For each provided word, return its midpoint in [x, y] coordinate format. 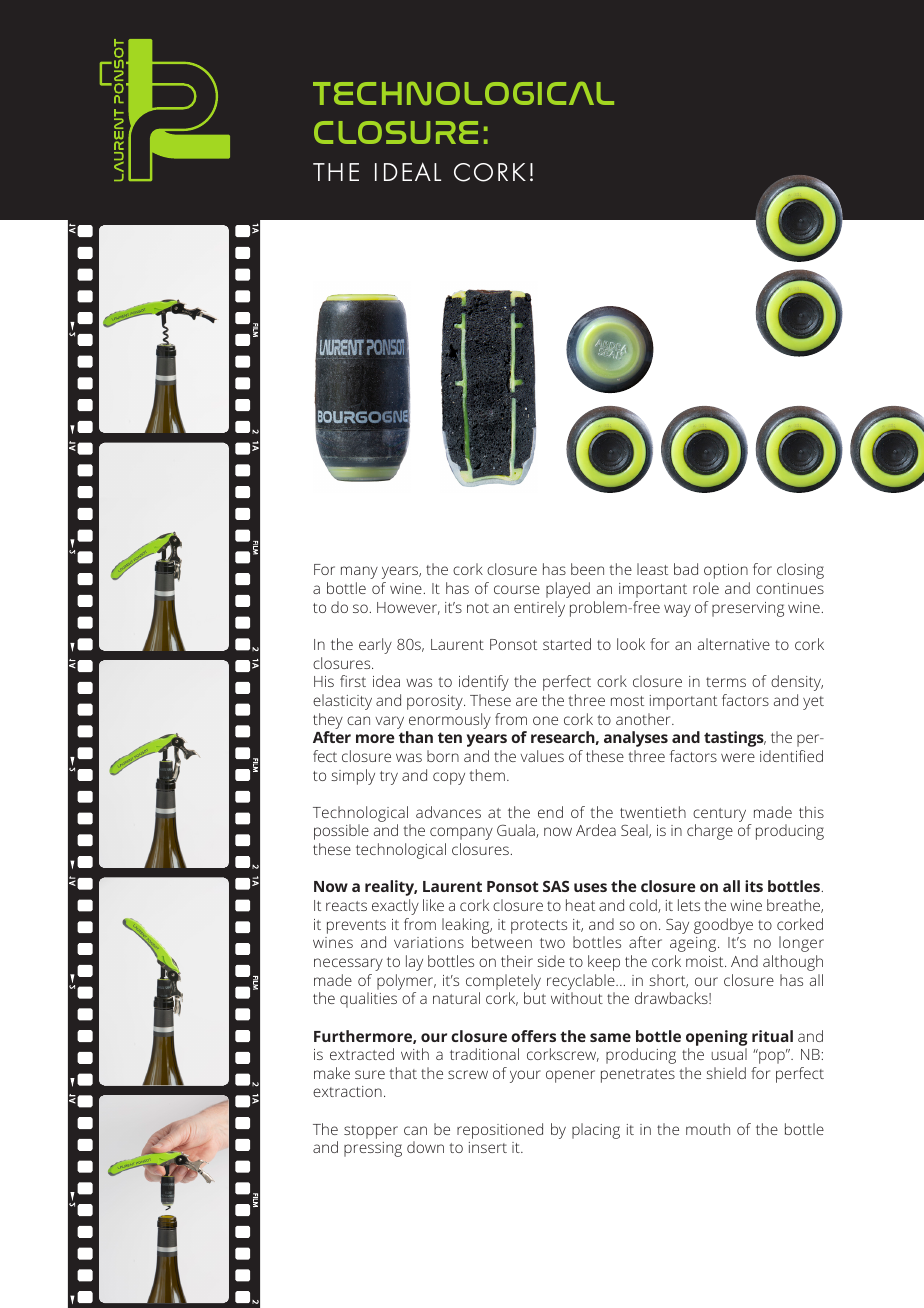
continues [790, 588]
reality [391, 888]
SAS [556, 886]
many [359, 572]
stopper [371, 1132]
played [568, 590]
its [754, 886]
